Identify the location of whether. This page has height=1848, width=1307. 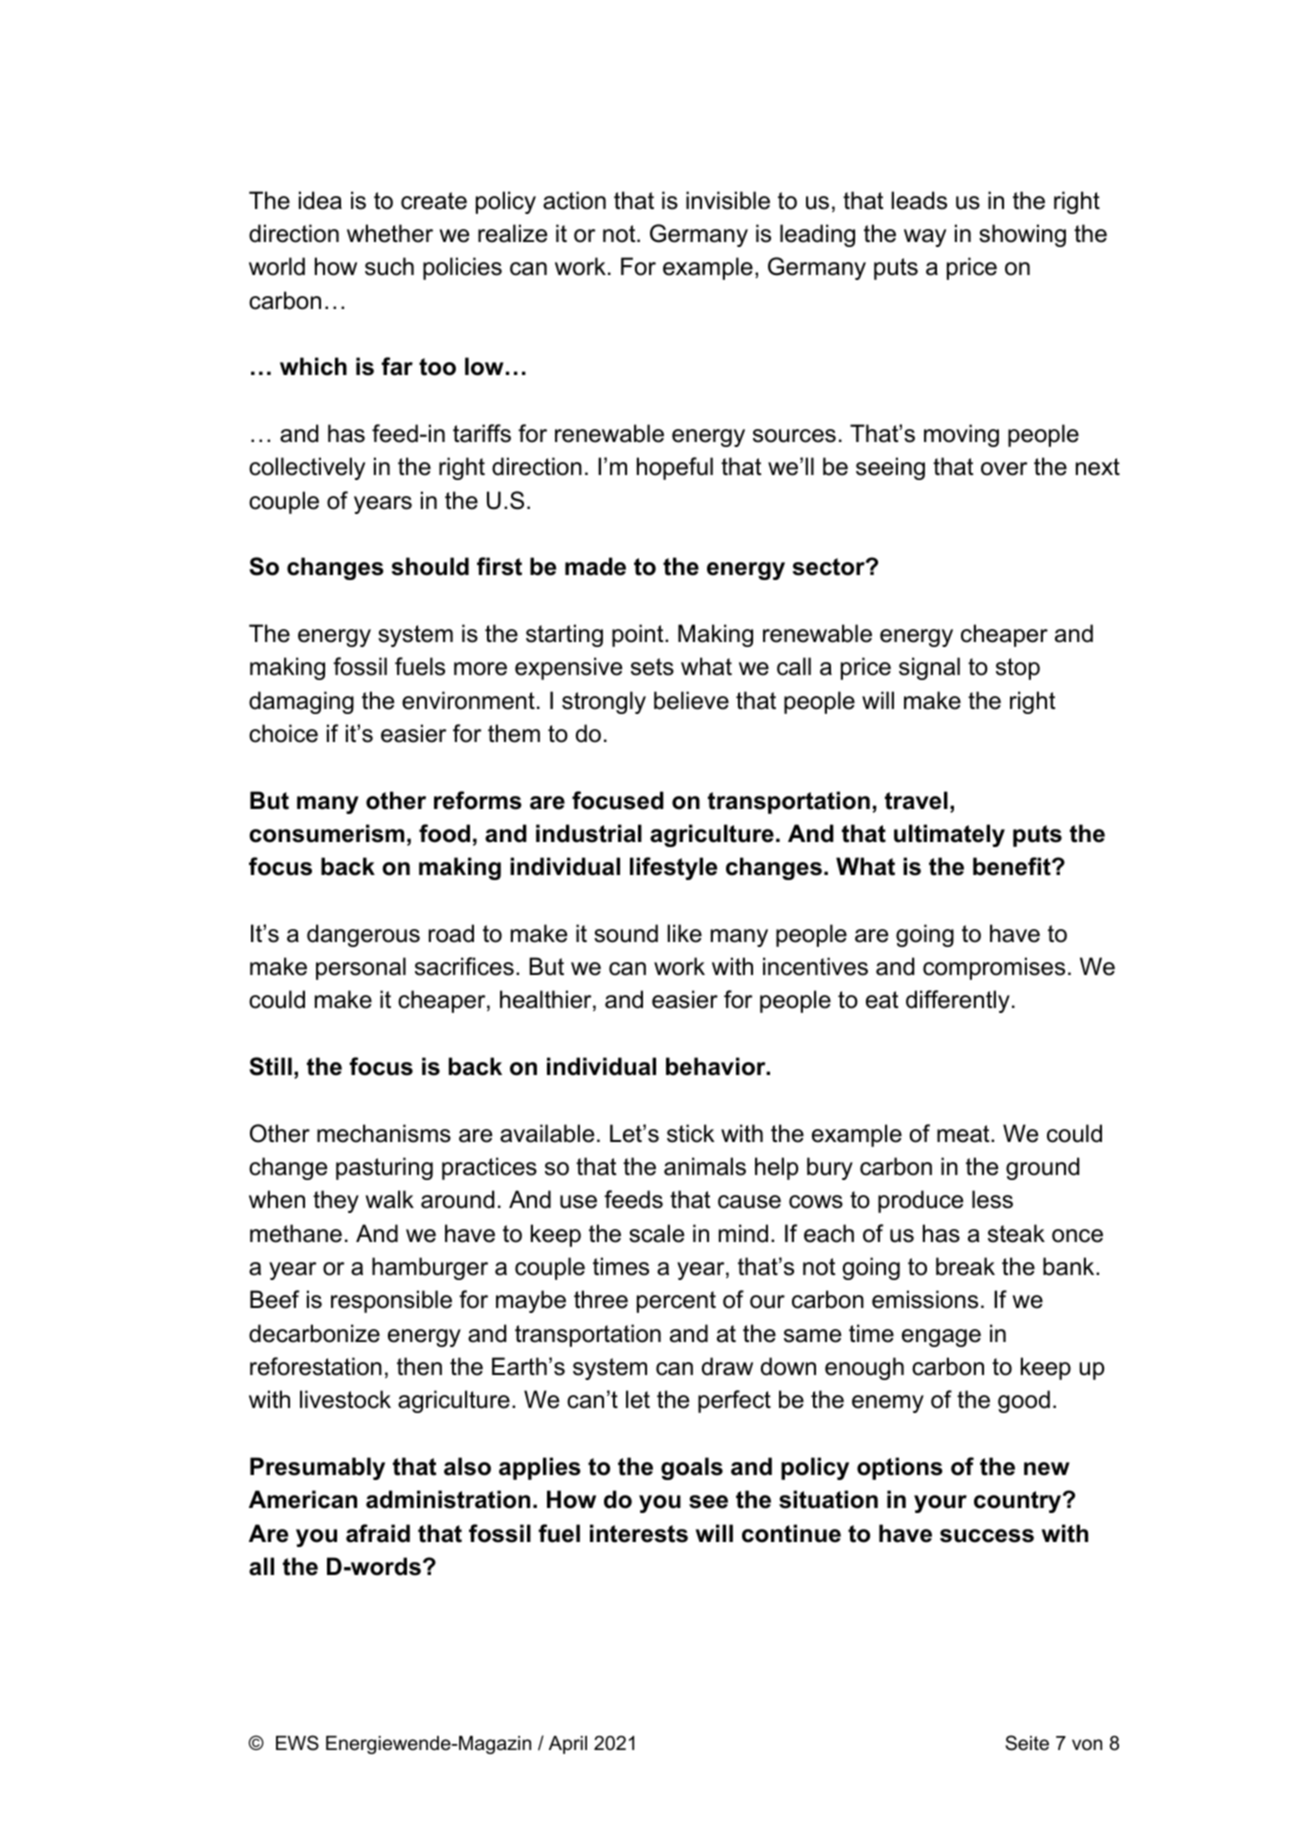
(390, 233).
